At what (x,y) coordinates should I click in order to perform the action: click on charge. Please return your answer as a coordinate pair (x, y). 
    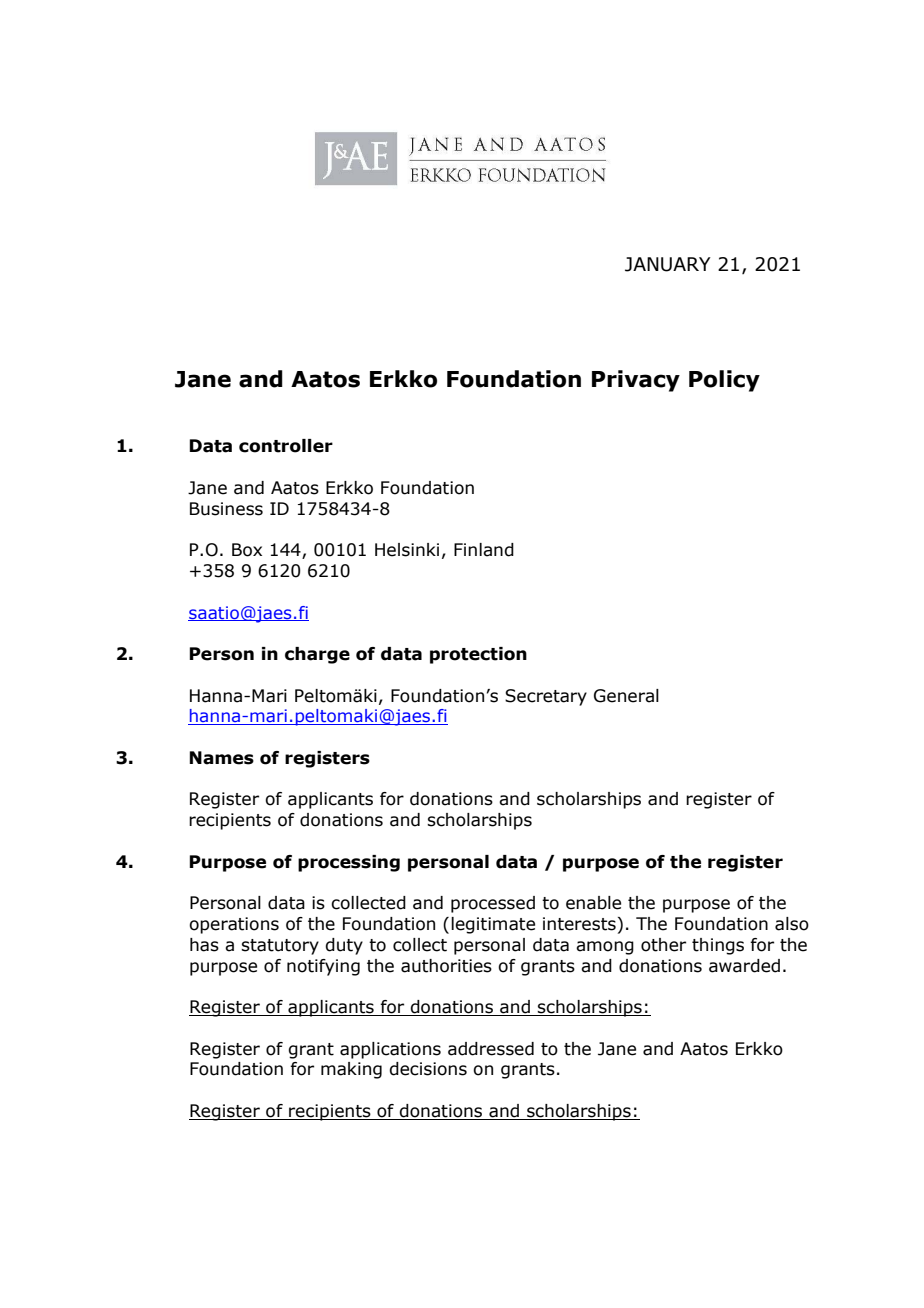
    Looking at the image, I should click on (317, 655).
